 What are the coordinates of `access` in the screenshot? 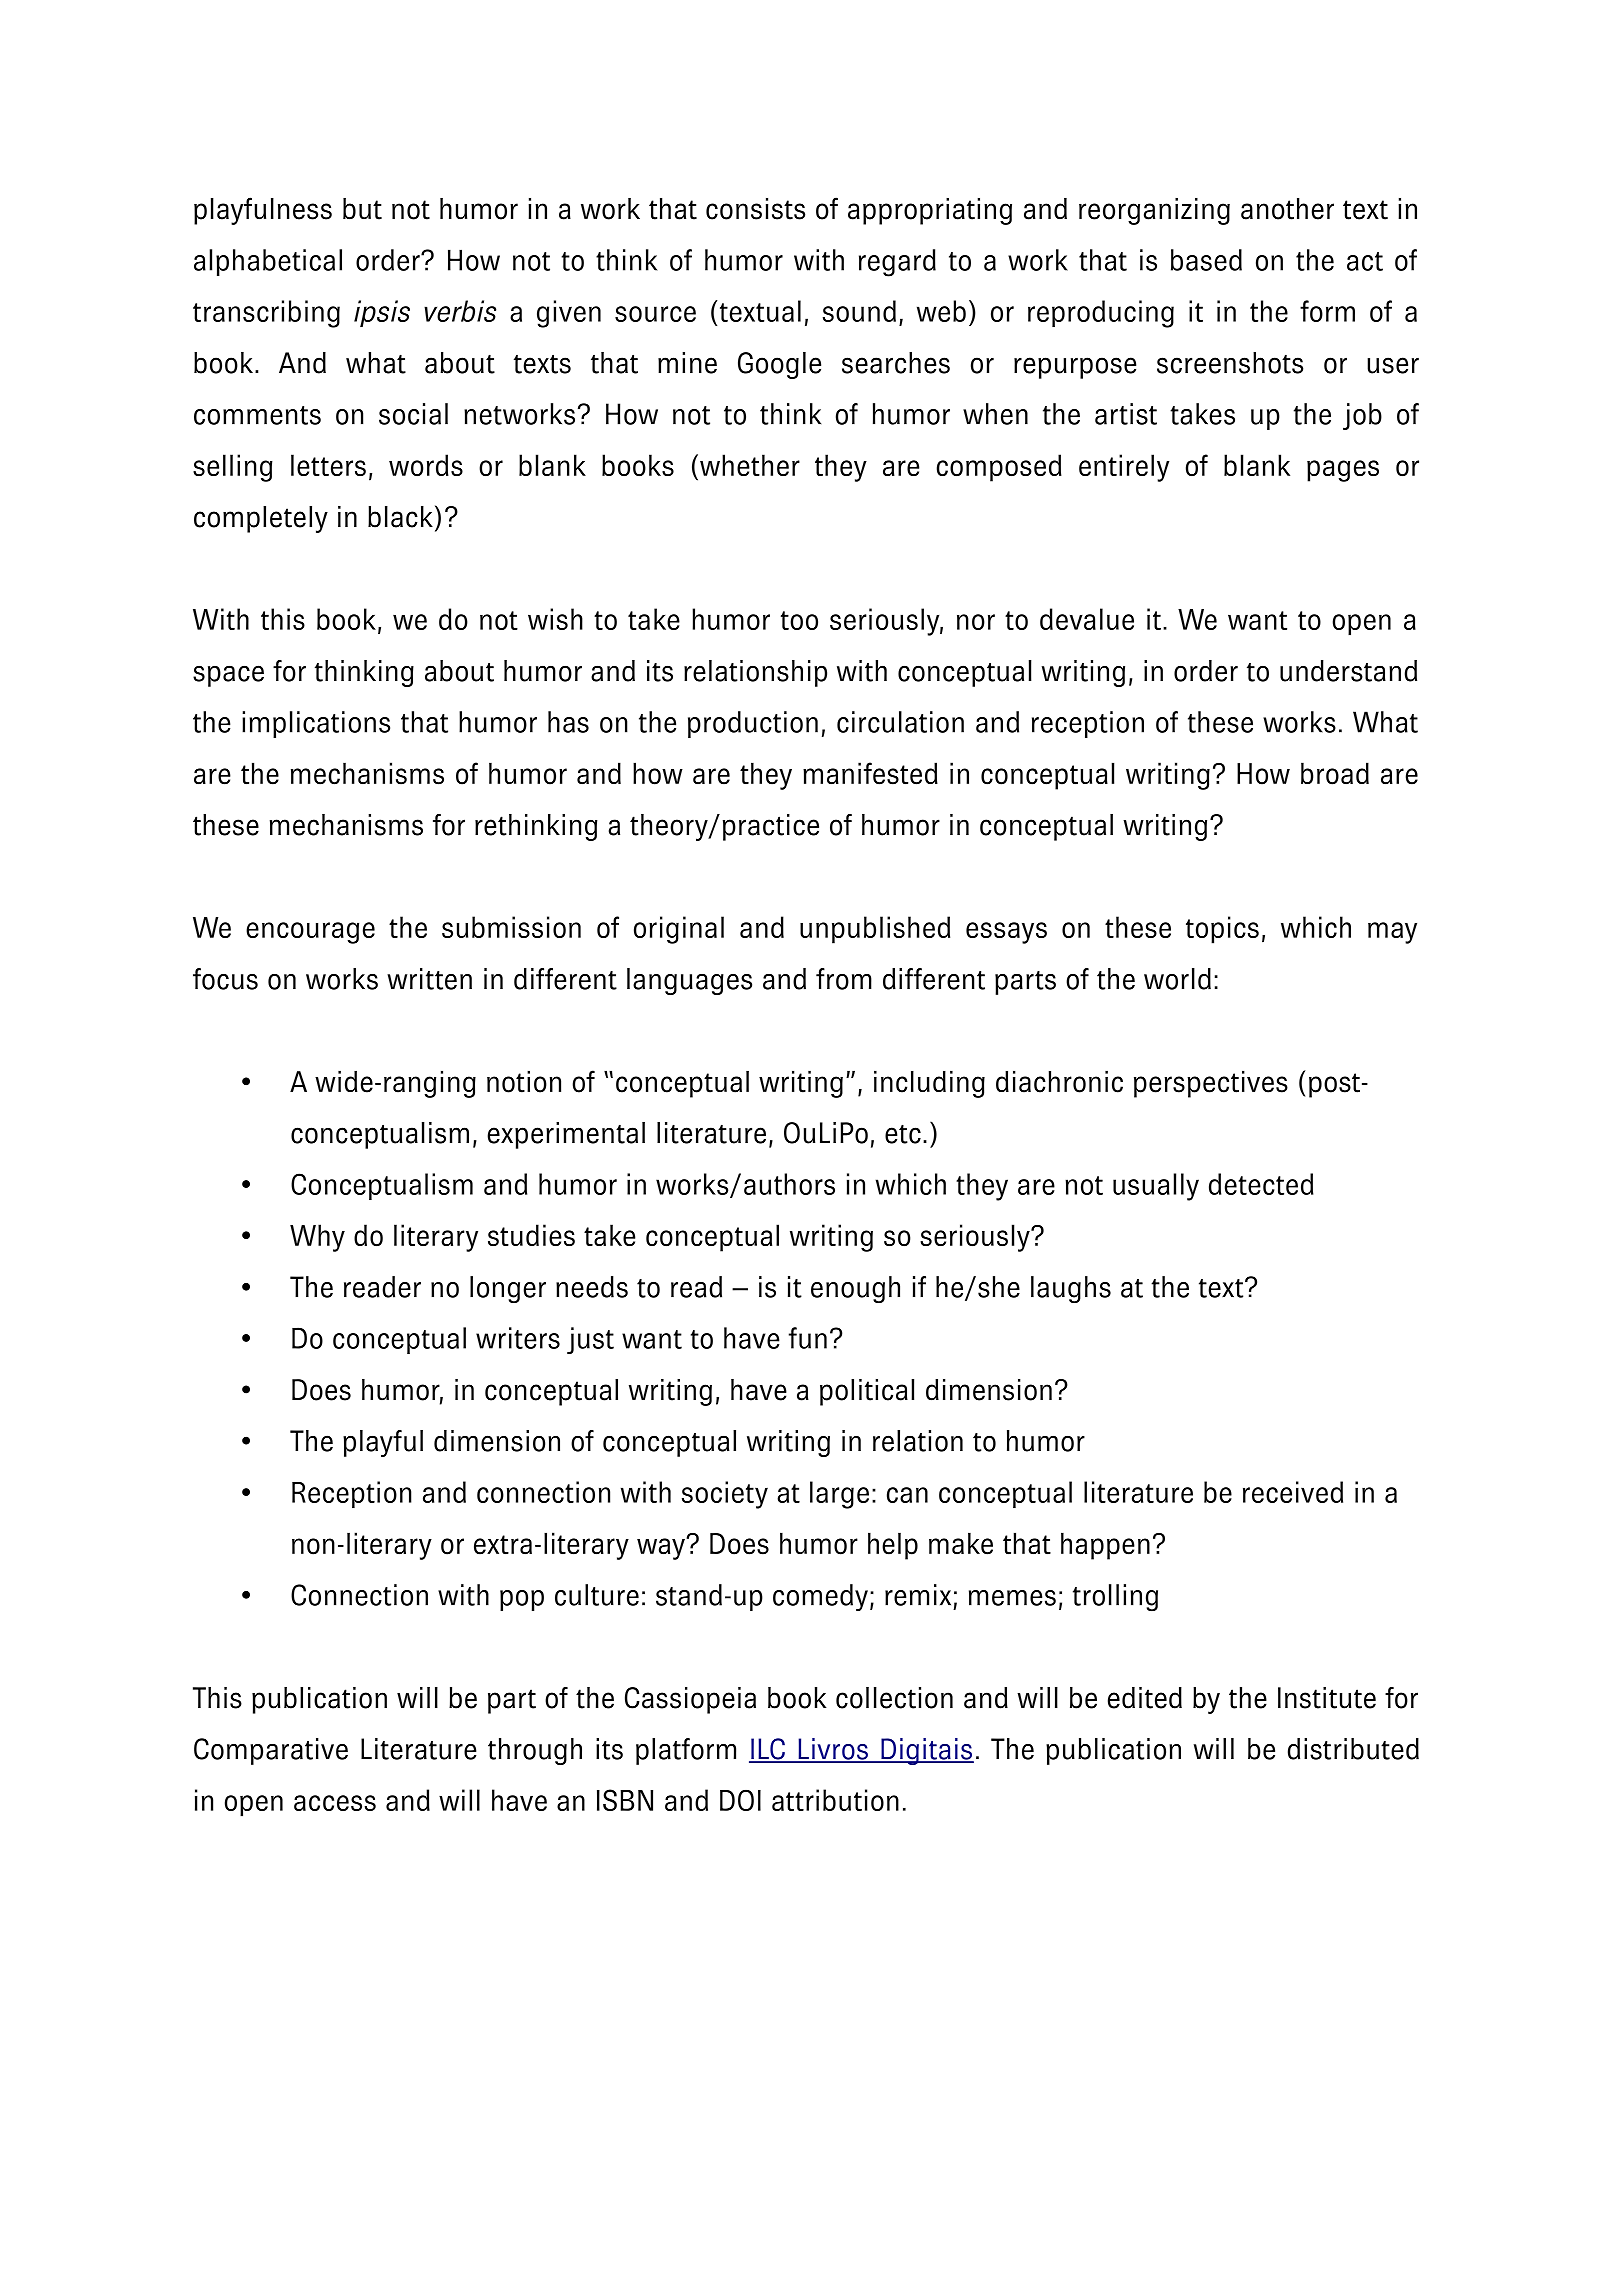 It's located at (335, 1803).
